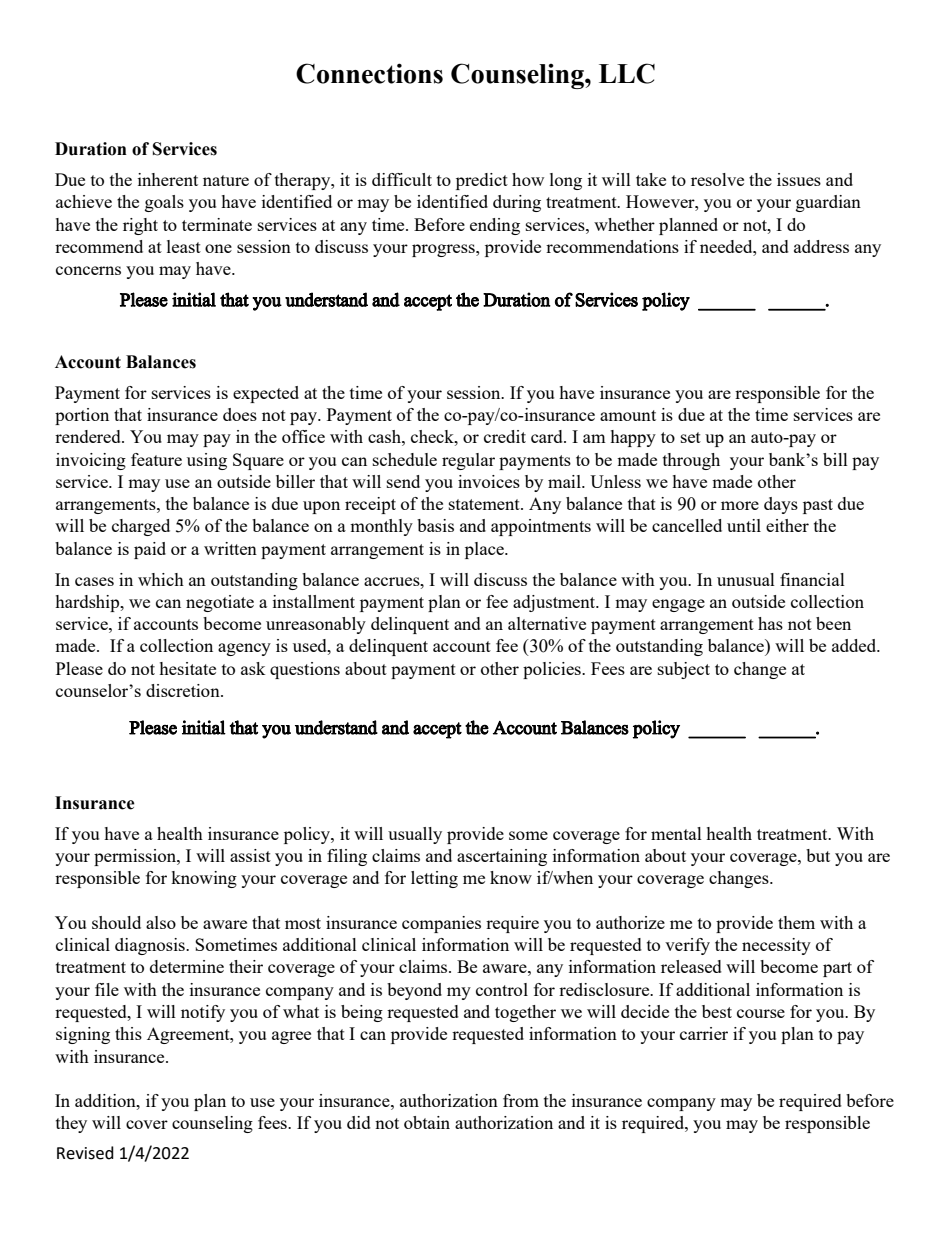 This screenshot has height=1233, width=952. What do you see at coordinates (799, 179) in the screenshot?
I see `issues` at bounding box center [799, 179].
